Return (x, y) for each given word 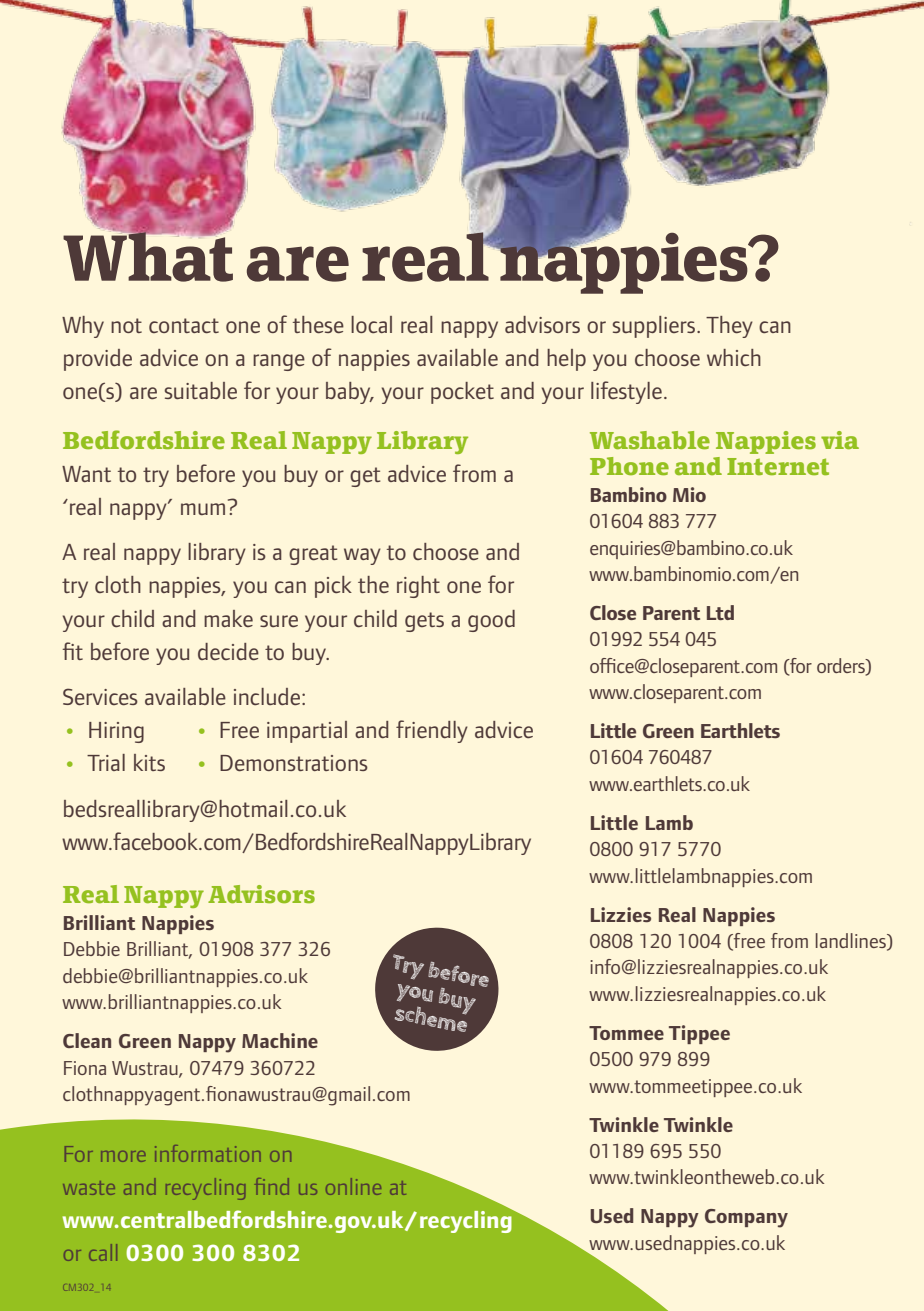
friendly (432, 731)
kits (149, 762)
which (734, 357)
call (103, 1252)
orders (842, 666)
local (371, 324)
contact (184, 325)
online (353, 1186)
